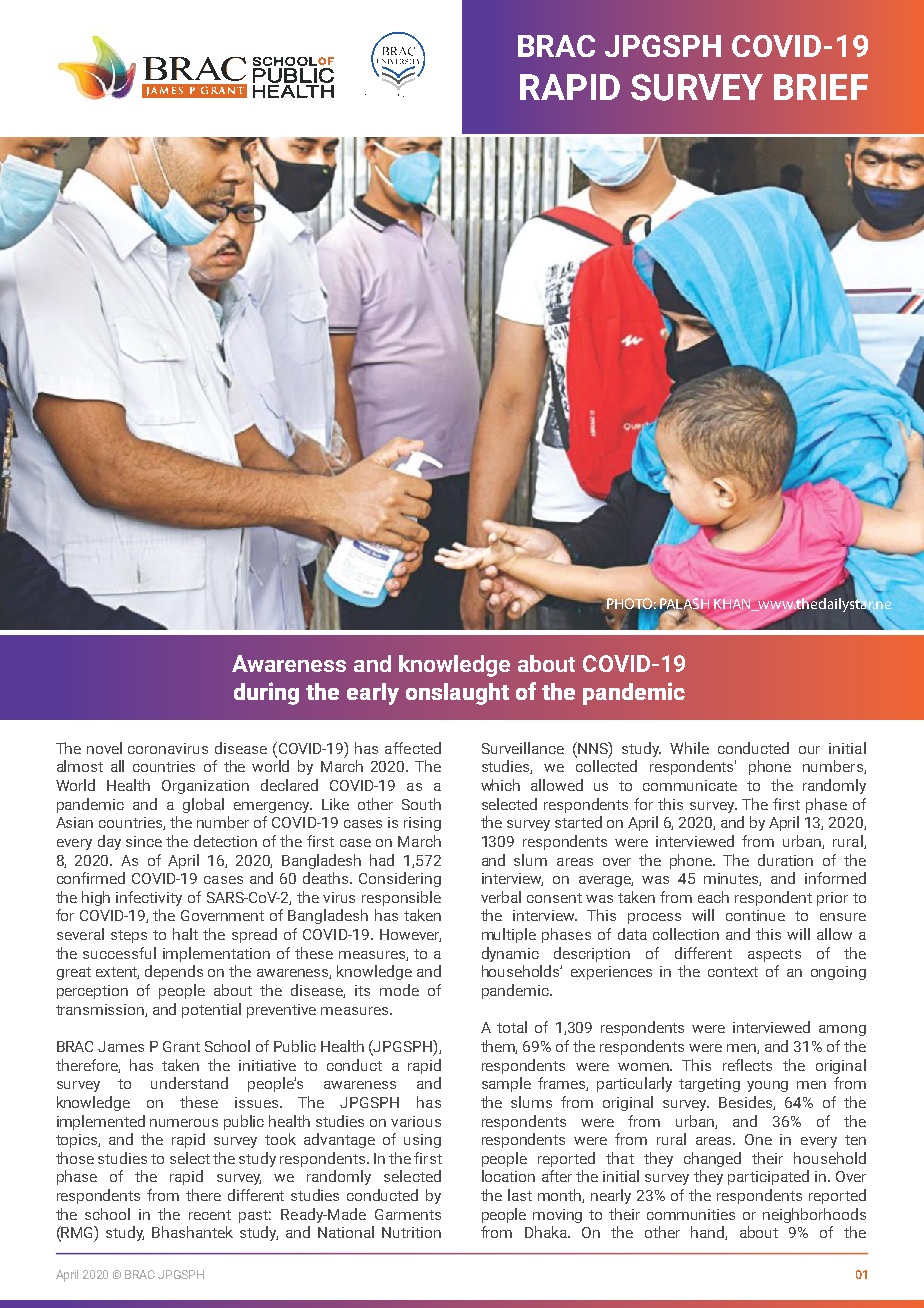 The height and width of the page is (1308, 924). Describe the element at coordinates (523, 748) in the page. I see `Surveillance` at that location.
